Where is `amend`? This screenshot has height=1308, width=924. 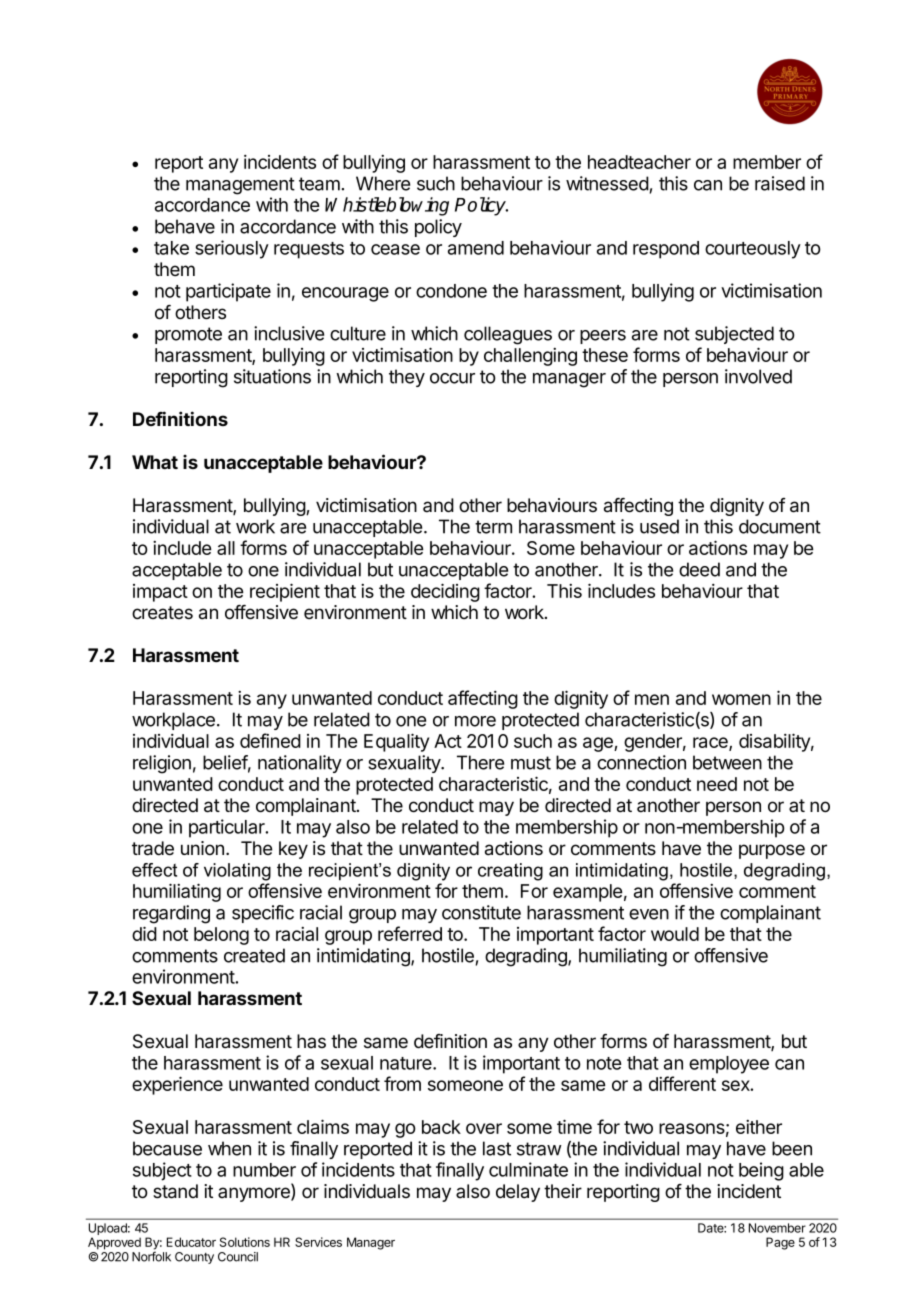
amend is located at coordinates (476, 248).
